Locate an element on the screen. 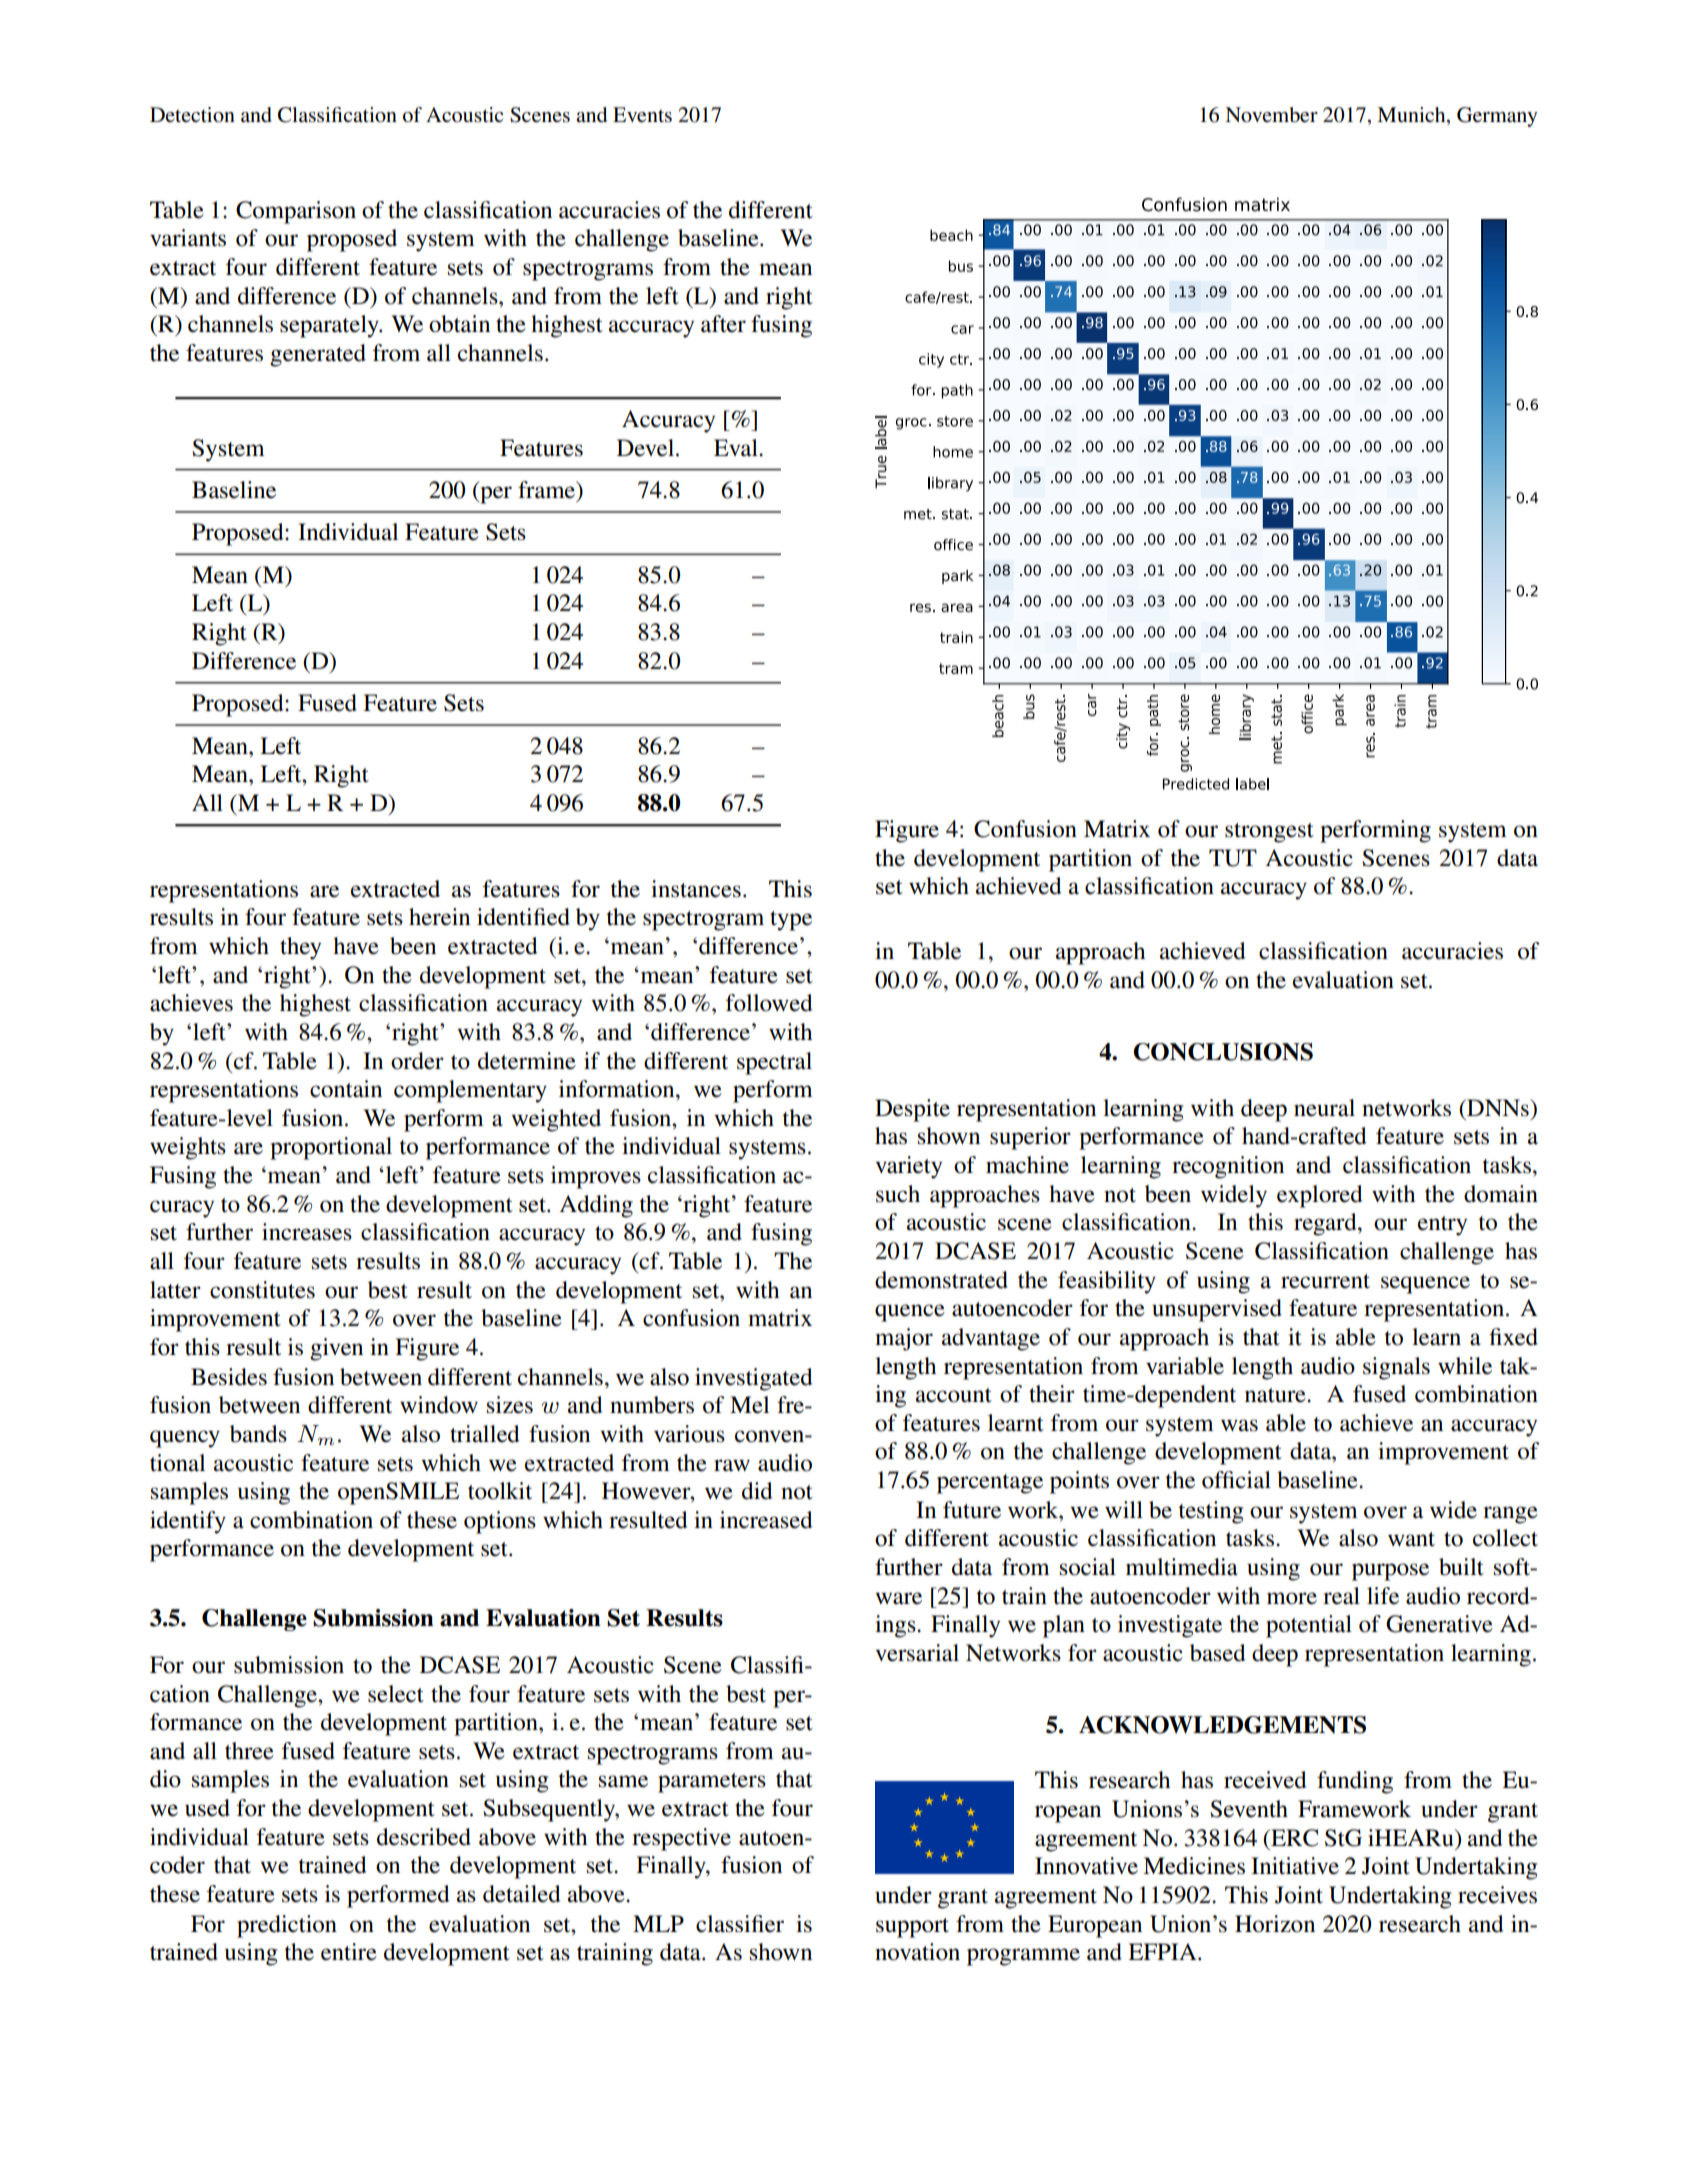  spectral is located at coordinates (774, 1063).
